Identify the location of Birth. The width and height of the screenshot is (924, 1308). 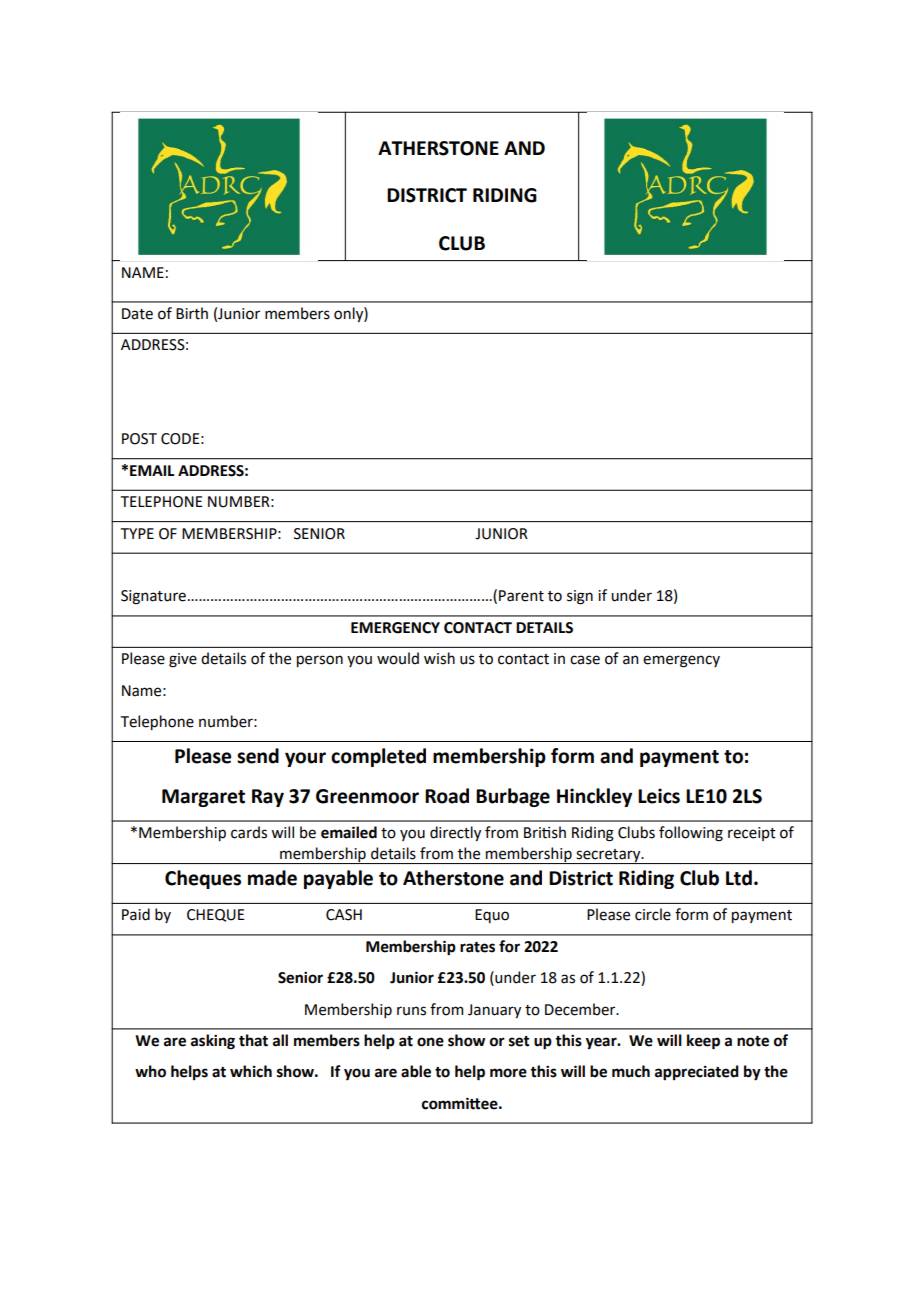
(192, 313).
